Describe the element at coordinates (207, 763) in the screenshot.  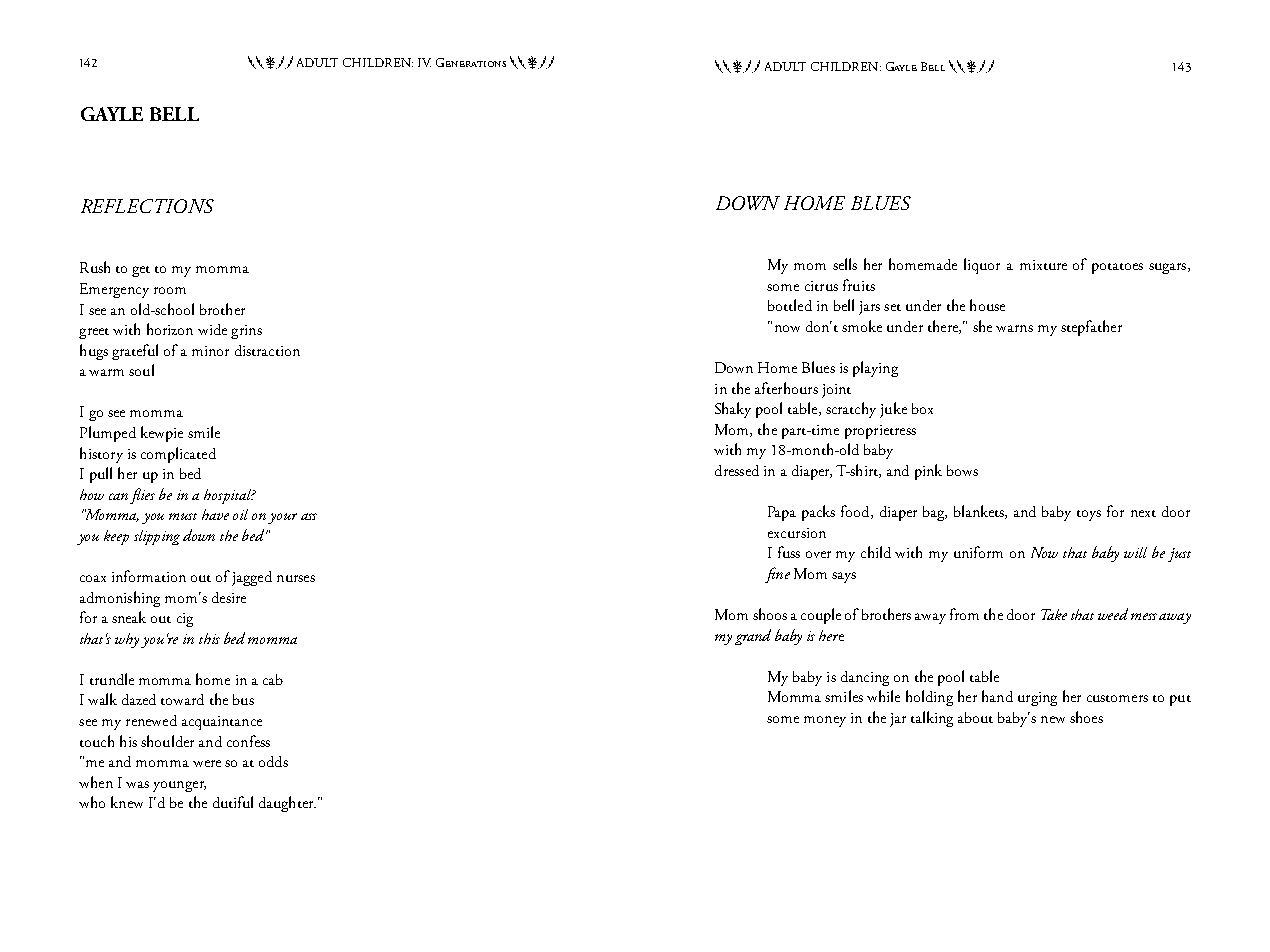
I see `were` at that location.
